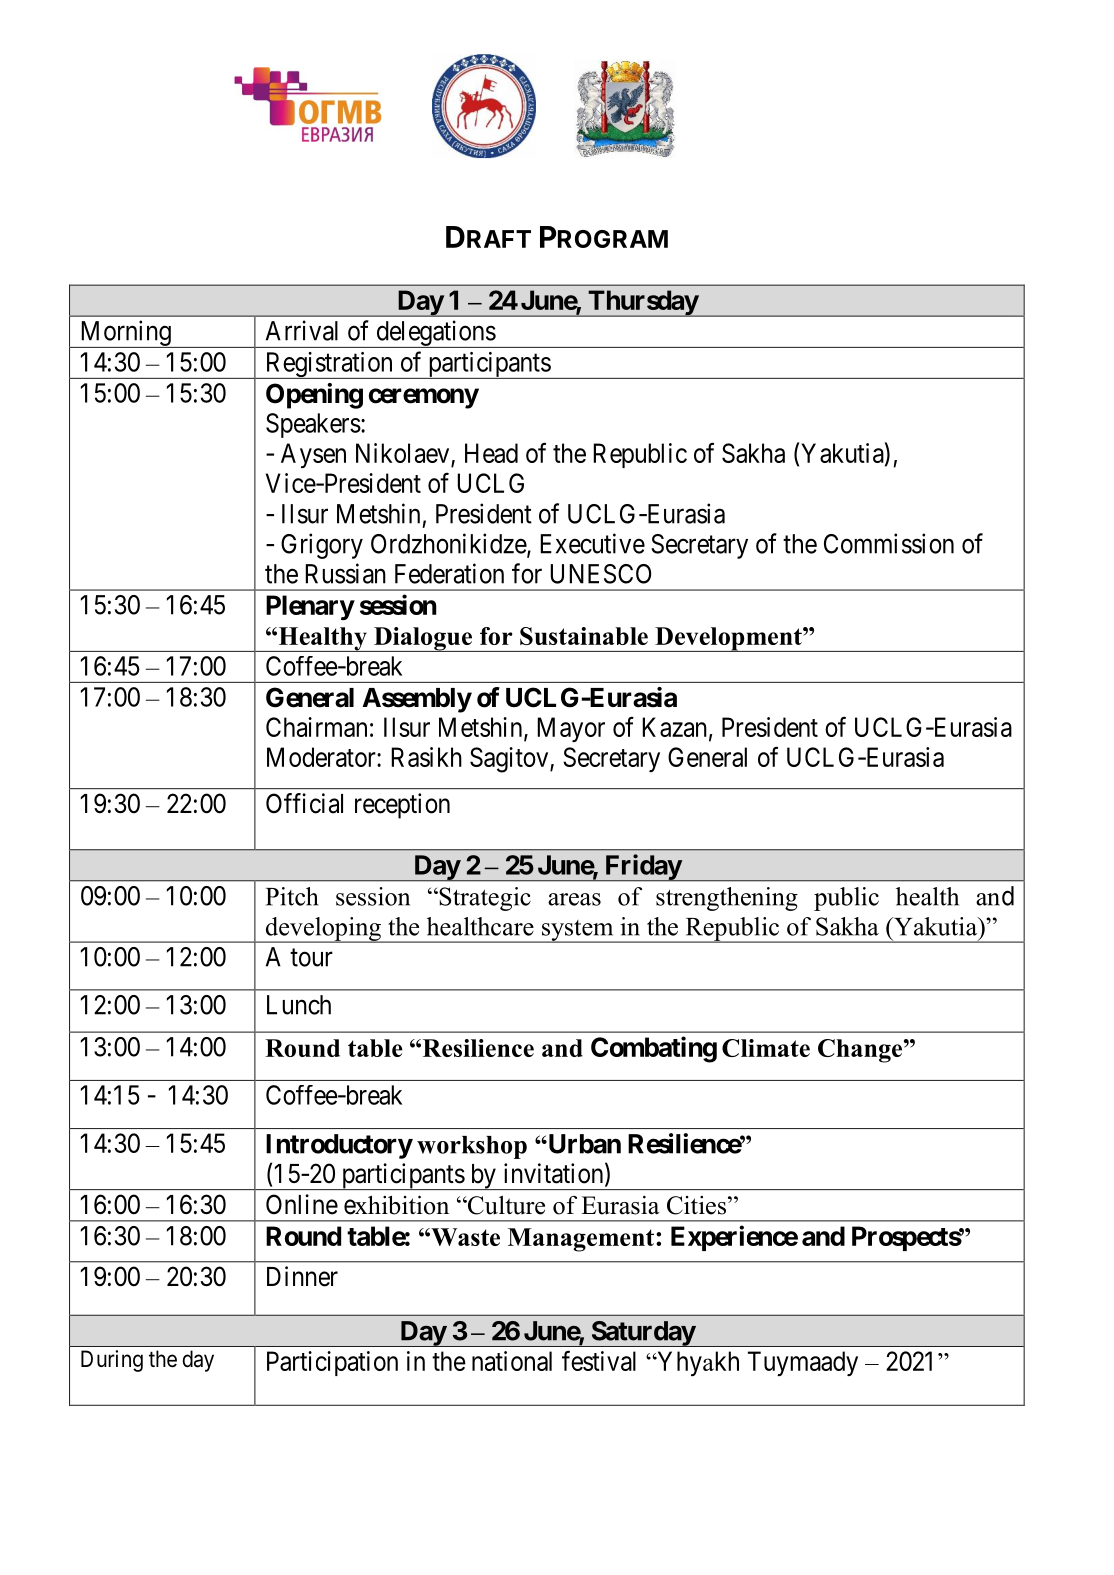 The height and width of the screenshot is (1575, 1114). What do you see at coordinates (292, 896) in the screenshot?
I see `Pitch` at bounding box center [292, 896].
